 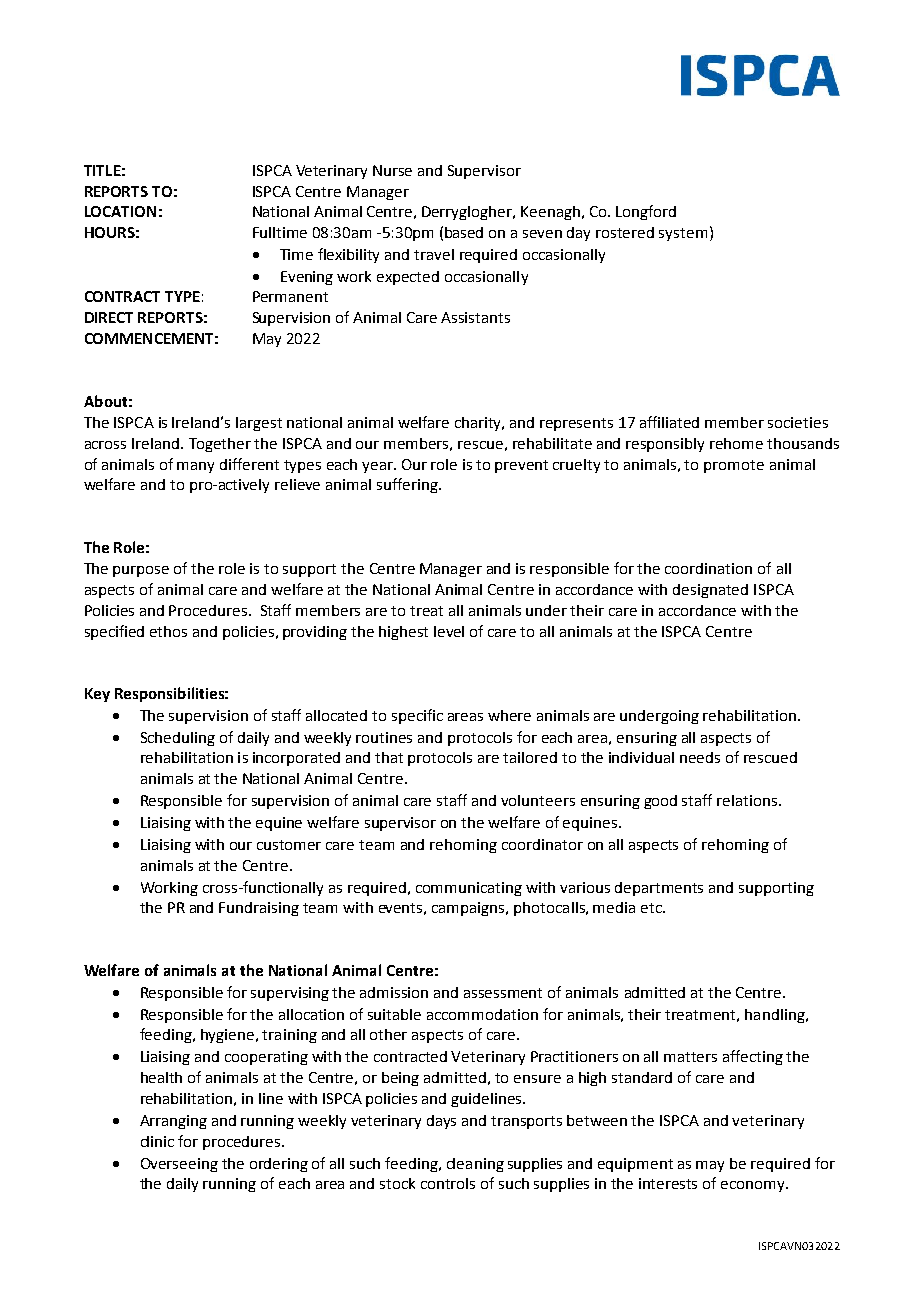 I want to click on communicating, so click(x=469, y=889).
